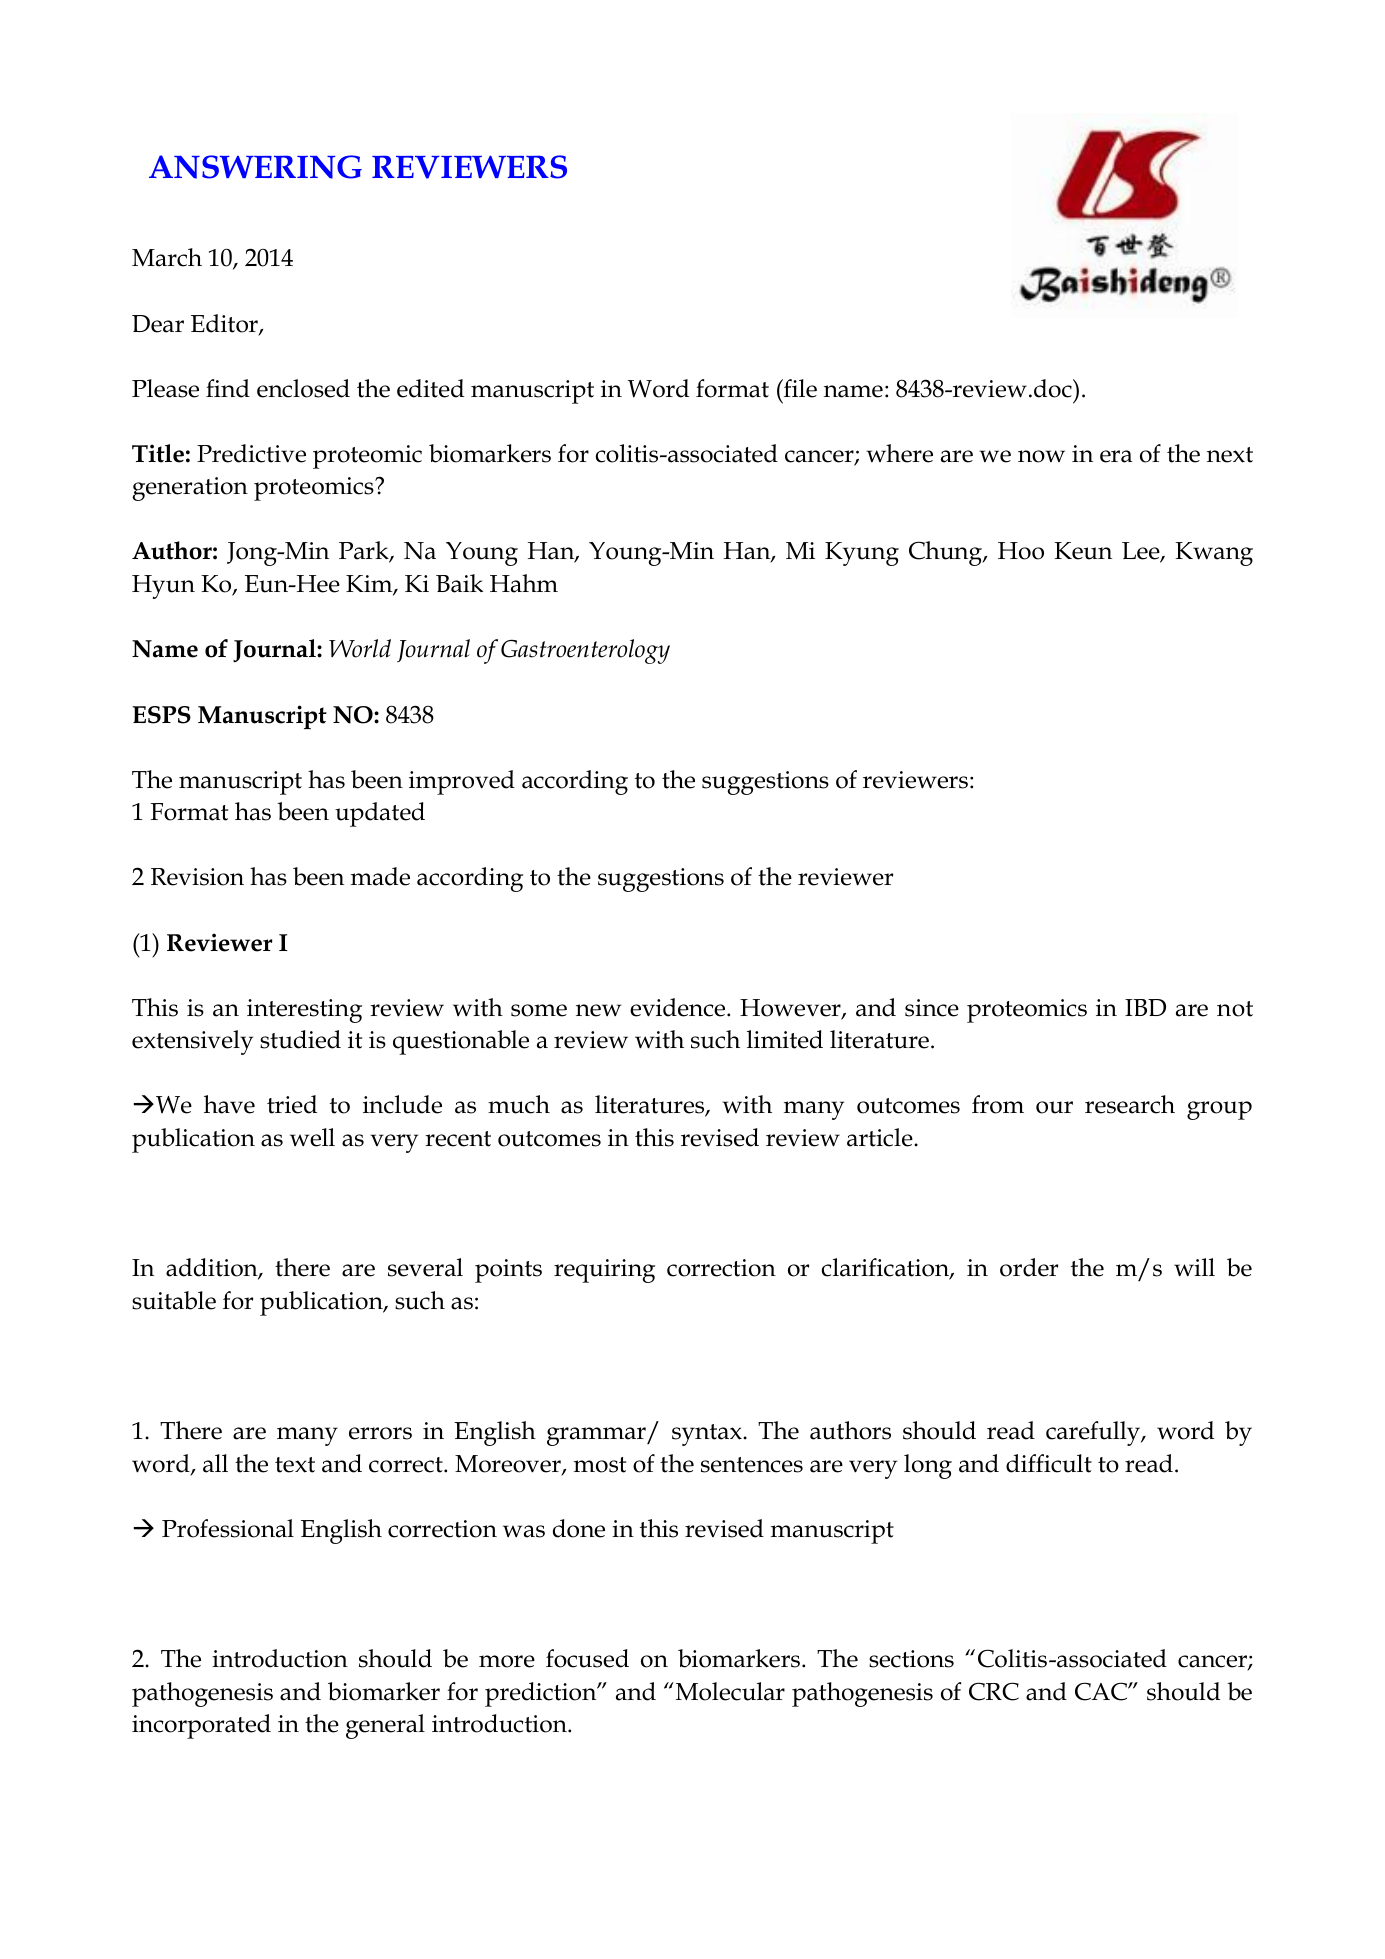  I want to click on IBD, so click(1145, 1007).
